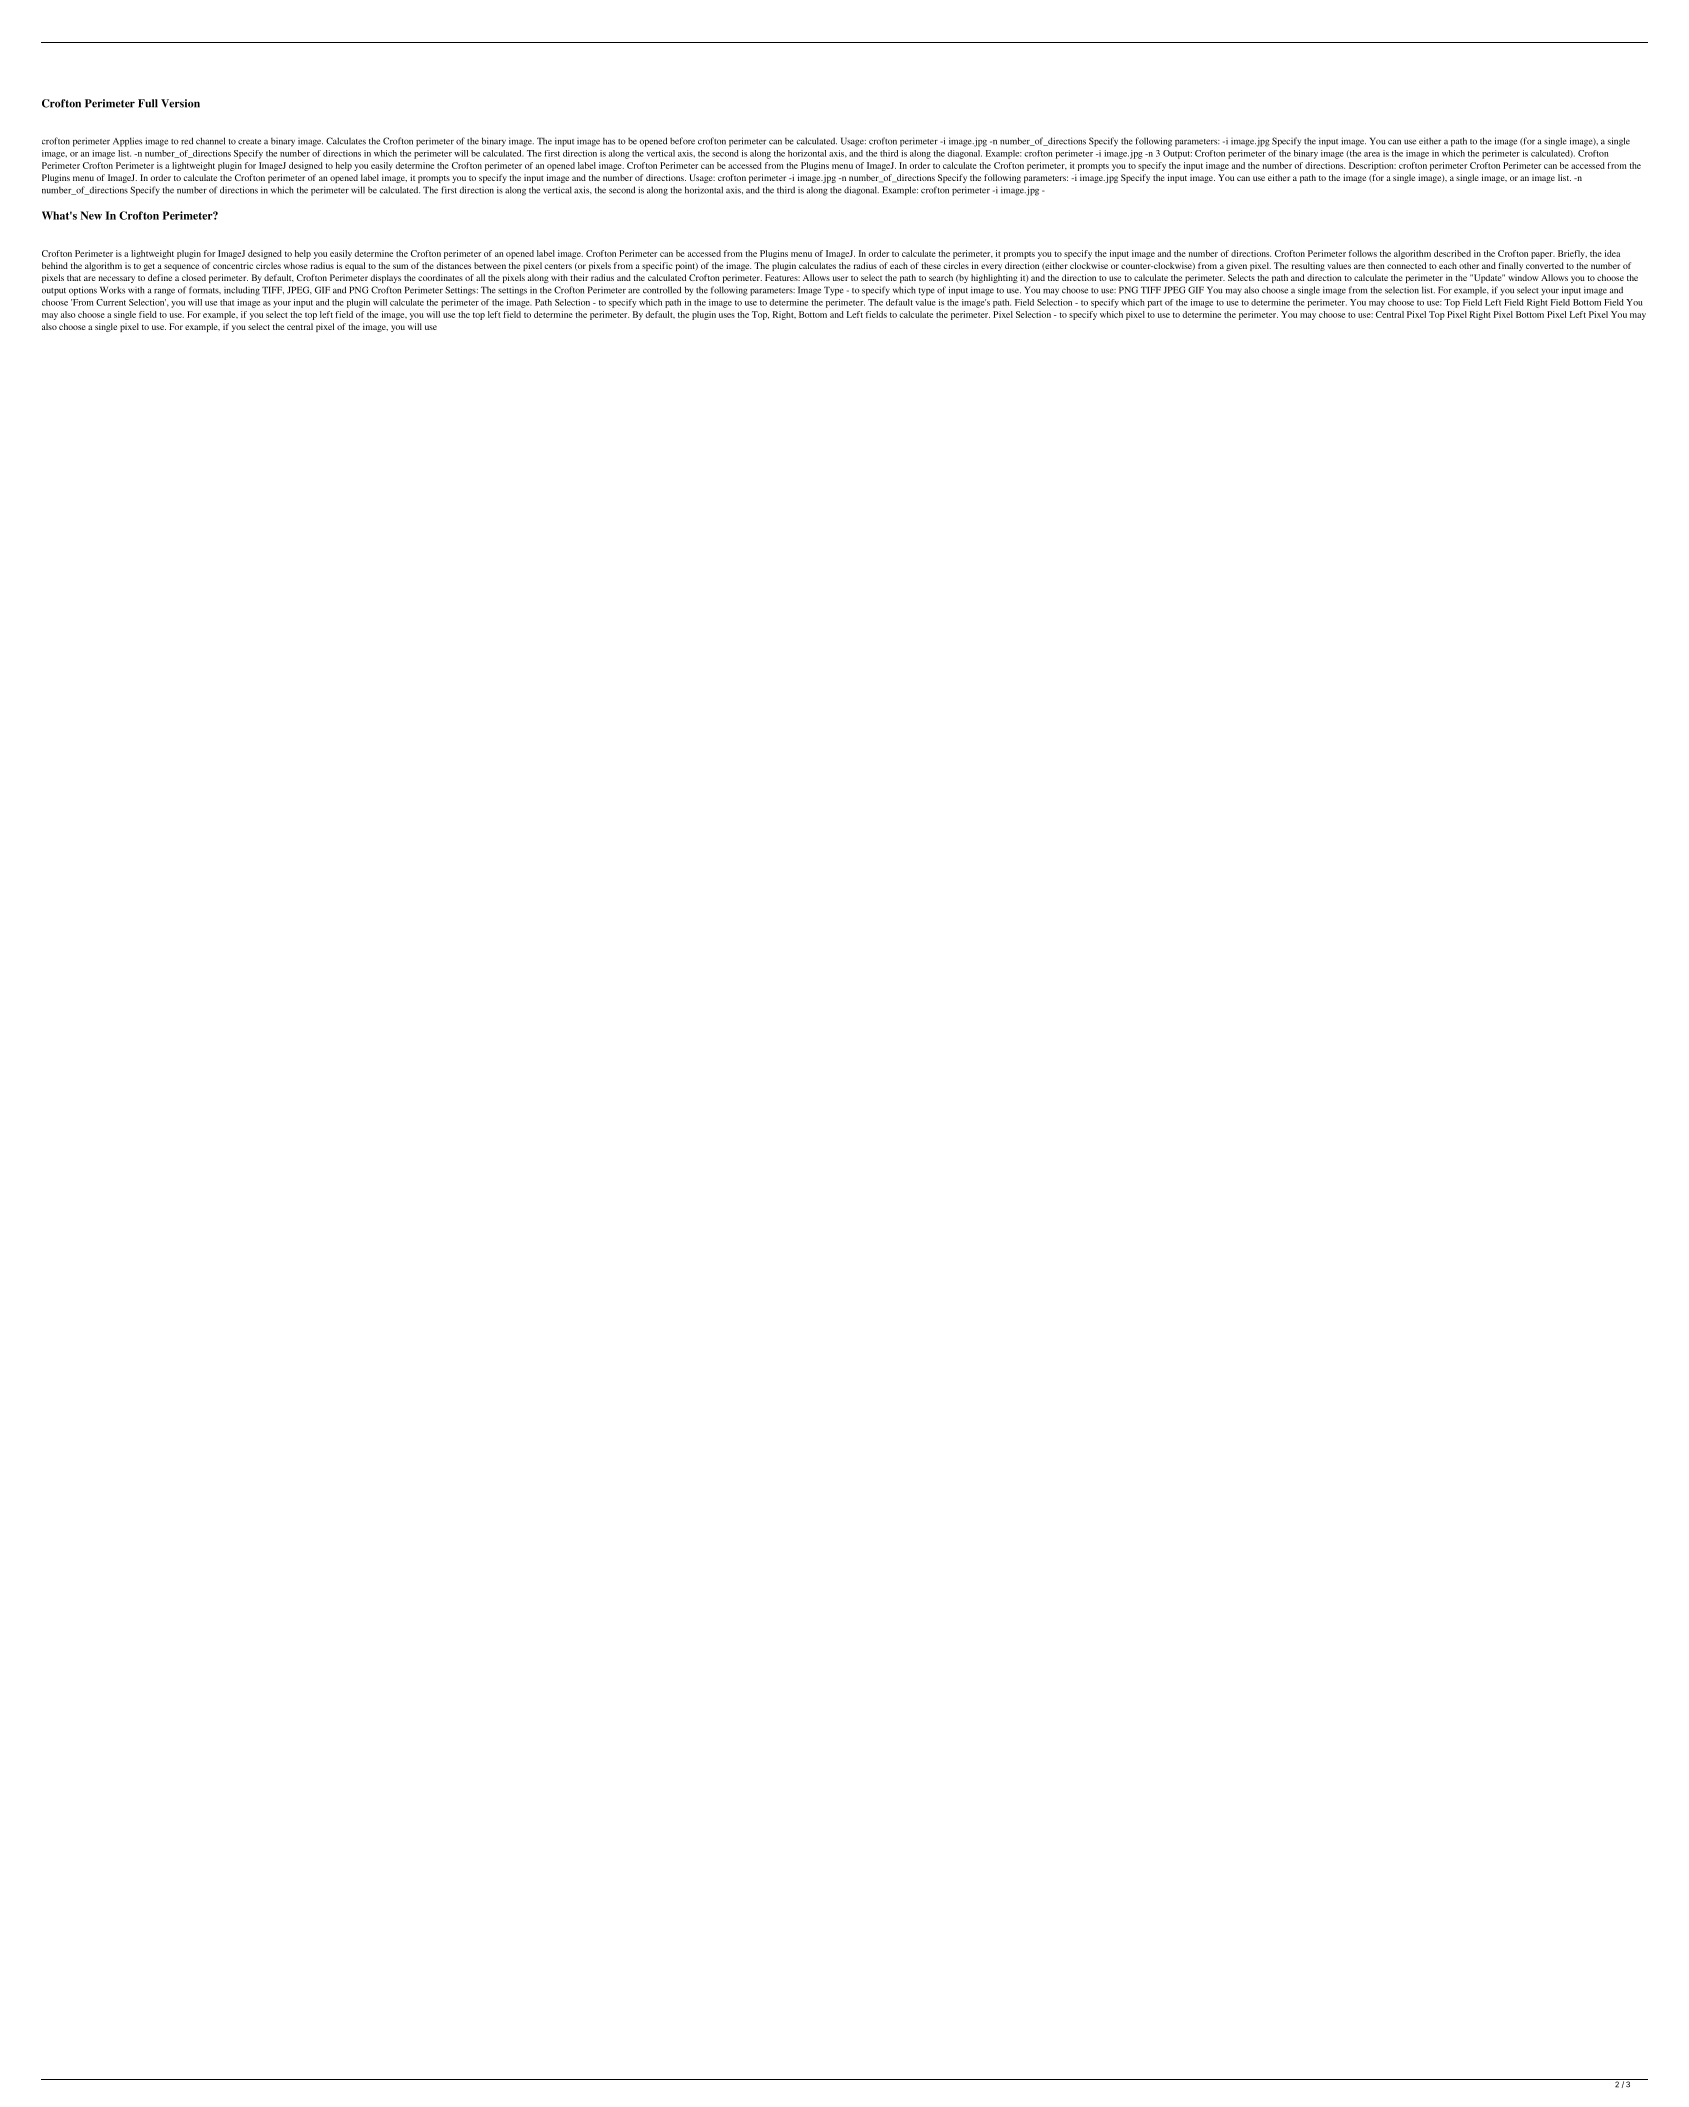 The height and width of the page is (2107, 1689). I want to click on Version, so click(180, 103).
